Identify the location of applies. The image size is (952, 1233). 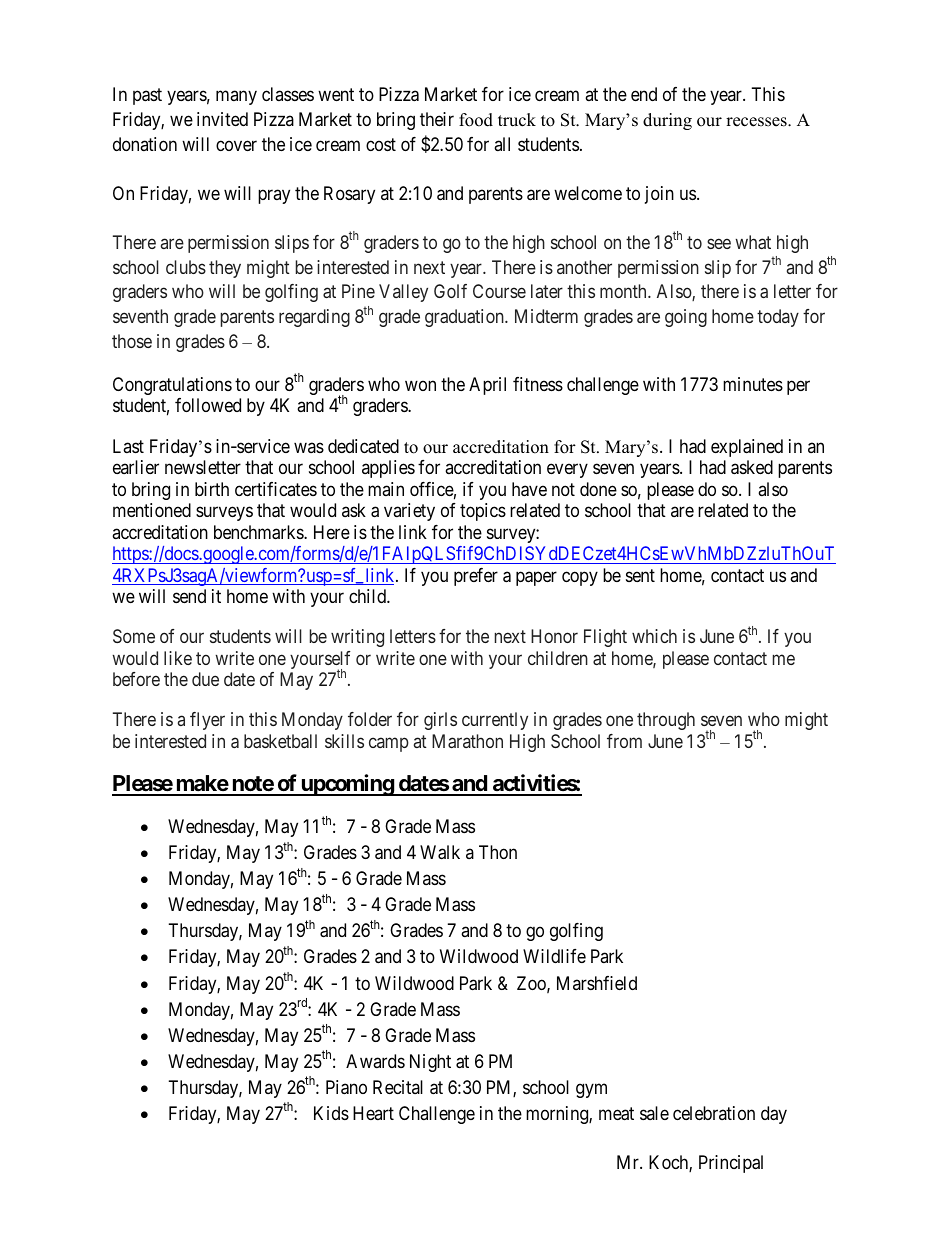
(388, 469).
